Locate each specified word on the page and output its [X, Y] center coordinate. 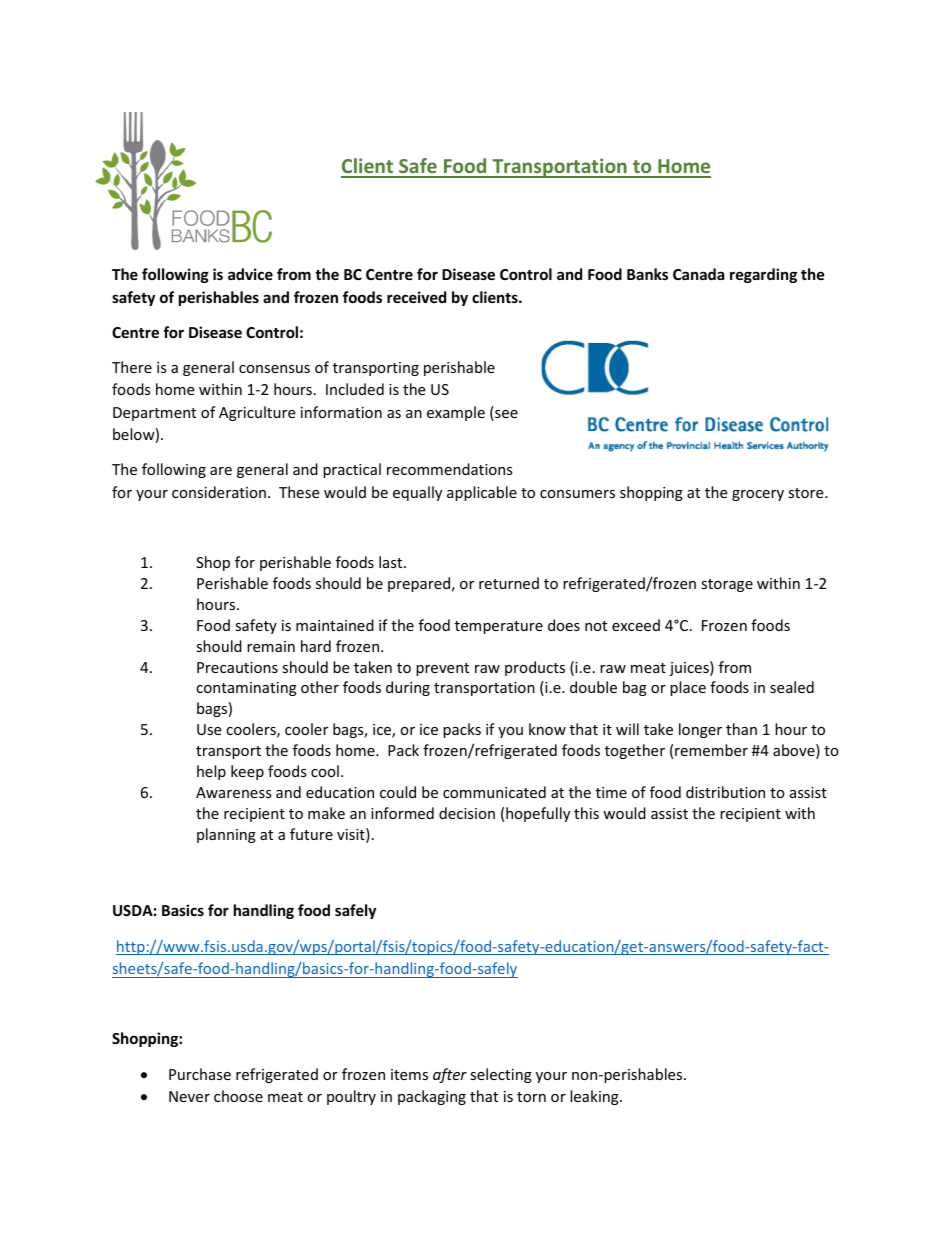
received [416, 297]
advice [250, 274]
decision [467, 813]
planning [226, 835]
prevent [442, 669]
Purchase [200, 1074]
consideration [219, 492]
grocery [758, 495]
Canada [698, 274]
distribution [725, 792]
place [688, 688]
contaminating [246, 689]
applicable [482, 493]
